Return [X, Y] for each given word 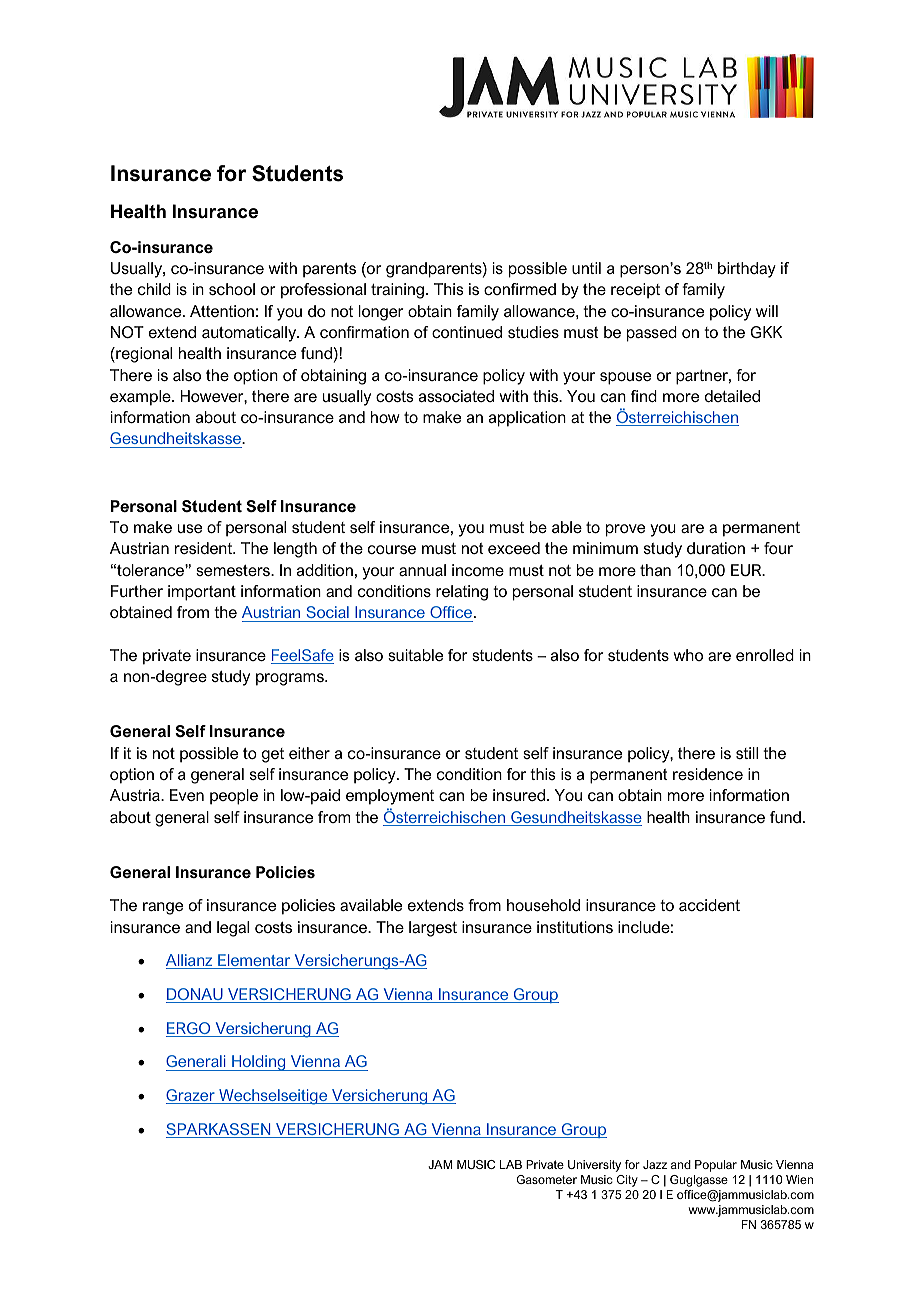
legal [233, 929]
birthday [747, 270]
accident [709, 905]
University [594, 1166]
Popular [716, 1166]
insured [520, 795]
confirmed [520, 289]
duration [716, 548]
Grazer [191, 1096]
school [232, 289]
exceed [514, 548]
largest [433, 929]
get [273, 755]
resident [205, 548]
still [747, 753]
